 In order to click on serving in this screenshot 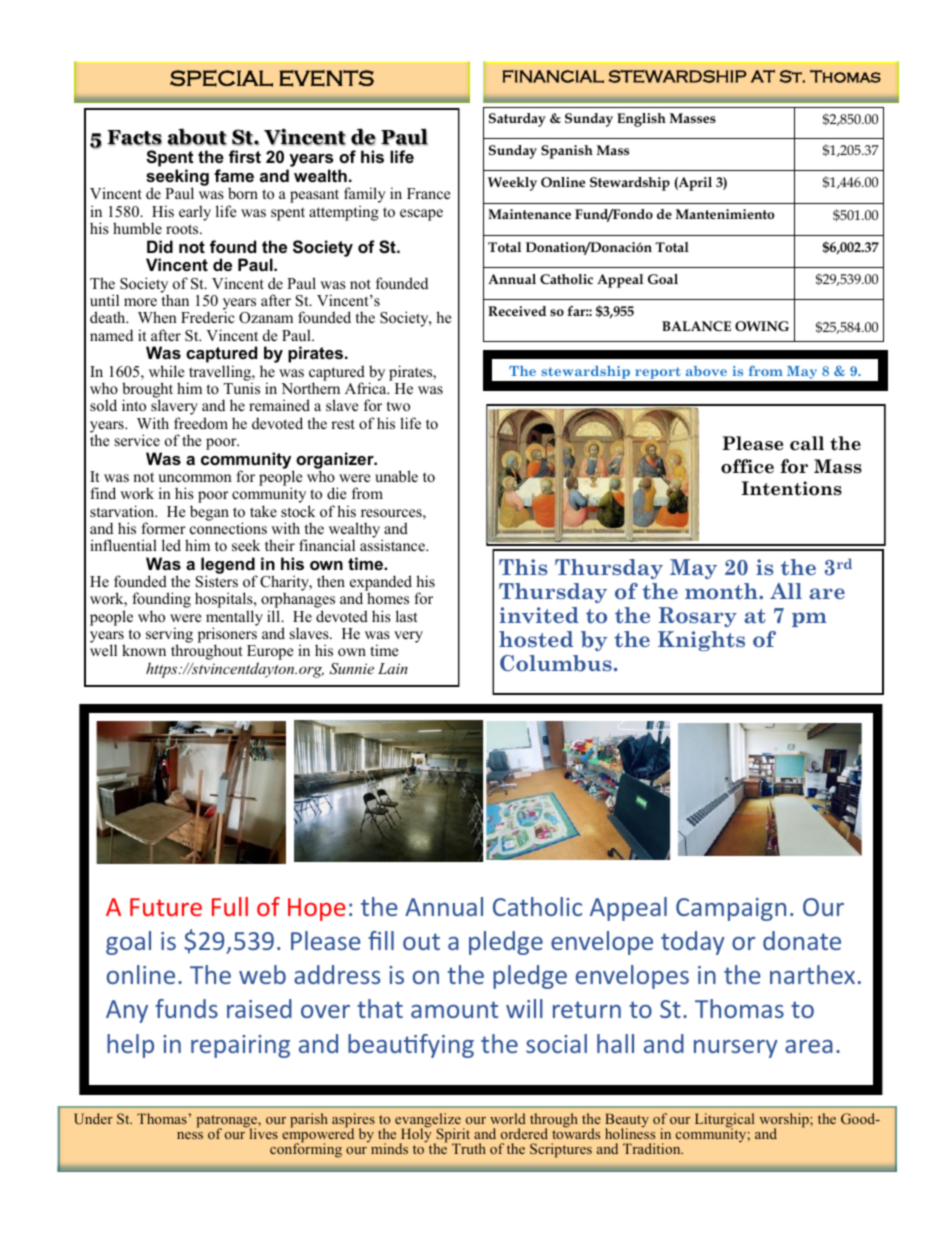, I will do `click(169, 636)`.
